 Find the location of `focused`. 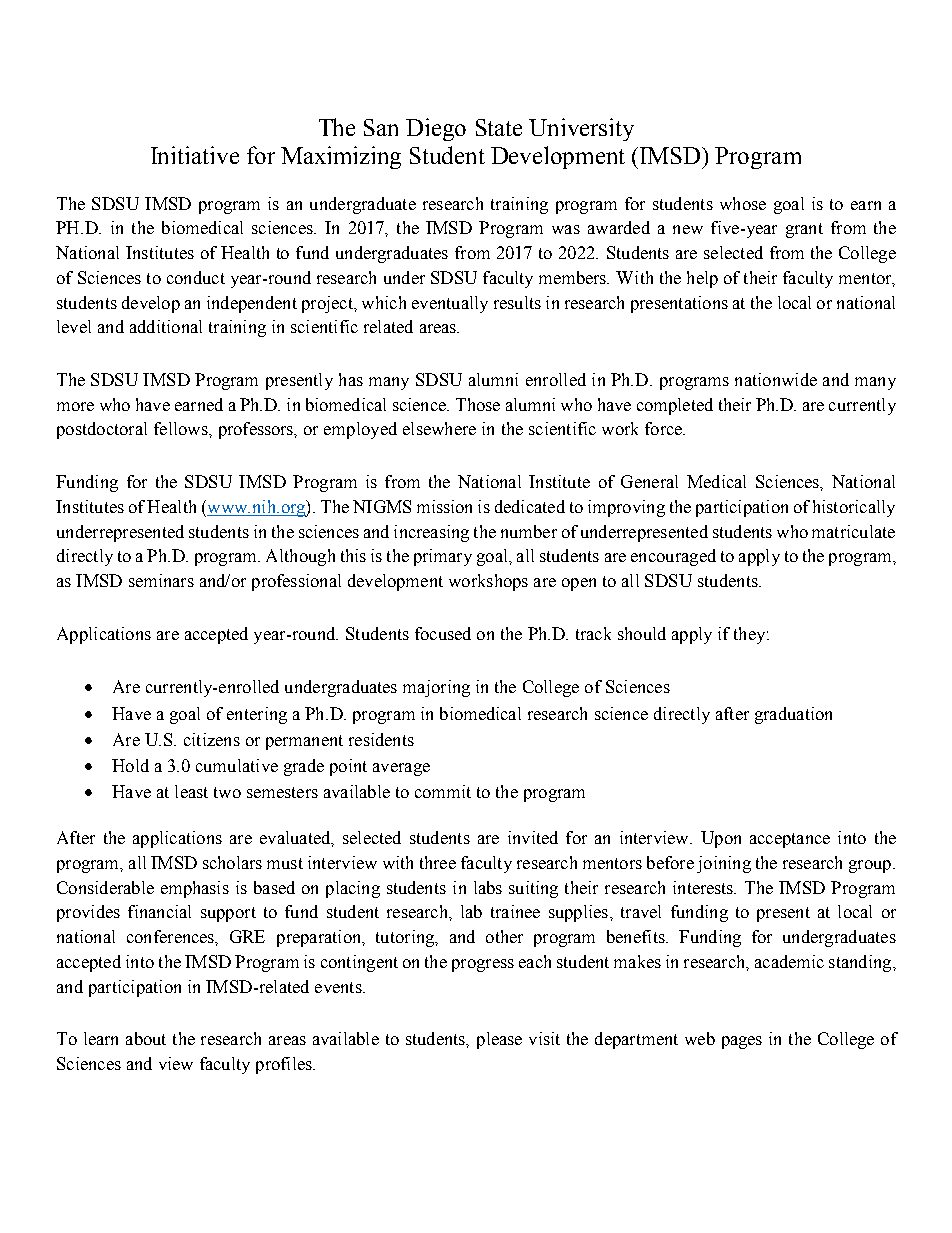

focused is located at coordinates (443, 633).
